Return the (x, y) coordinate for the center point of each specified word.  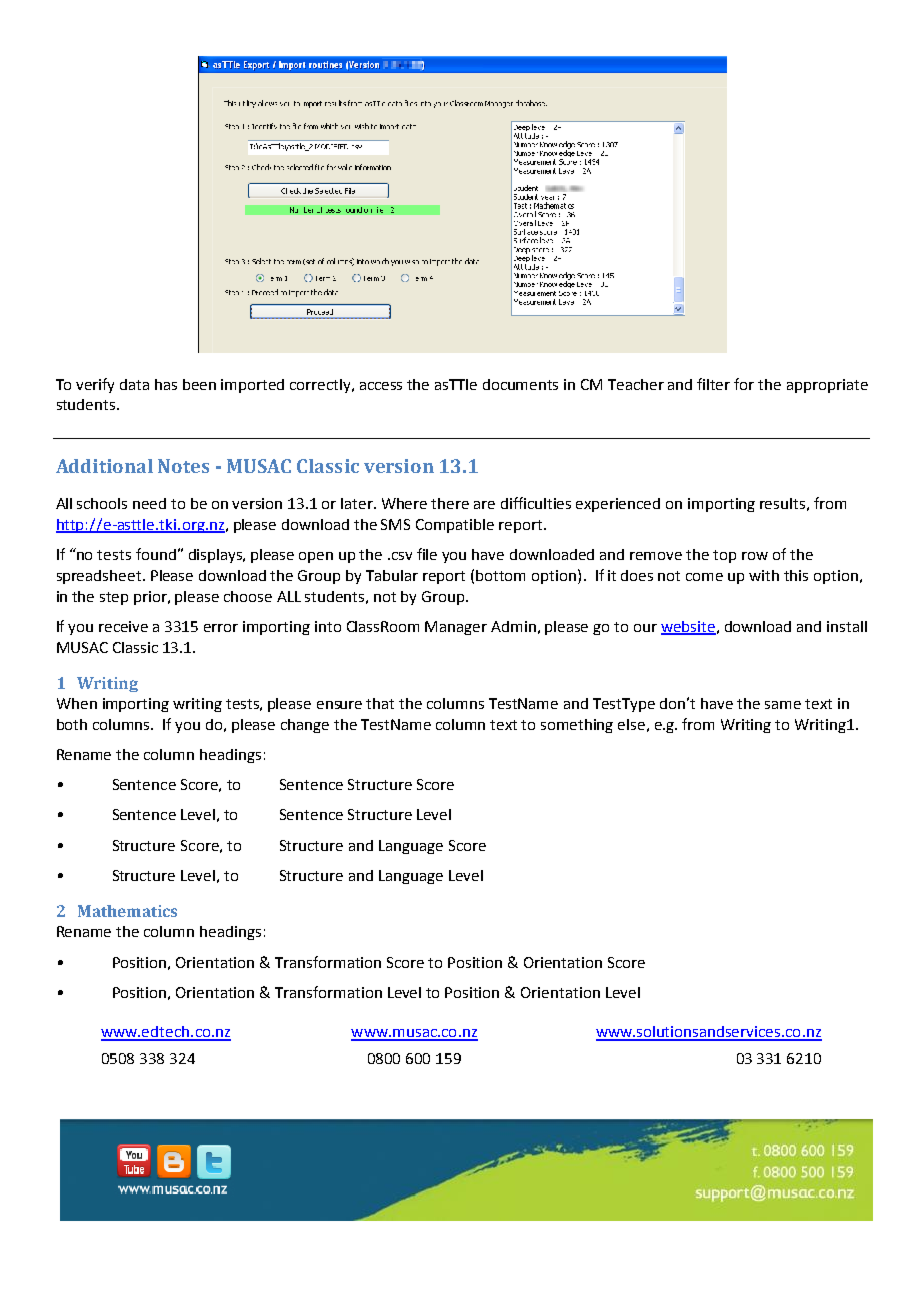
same (783, 705)
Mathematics (127, 911)
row (755, 556)
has (166, 384)
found (156, 554)
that (380, 703)
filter (713, 384)
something (577, 726)
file (427, 554)
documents (520, 384)
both (72, 724)
